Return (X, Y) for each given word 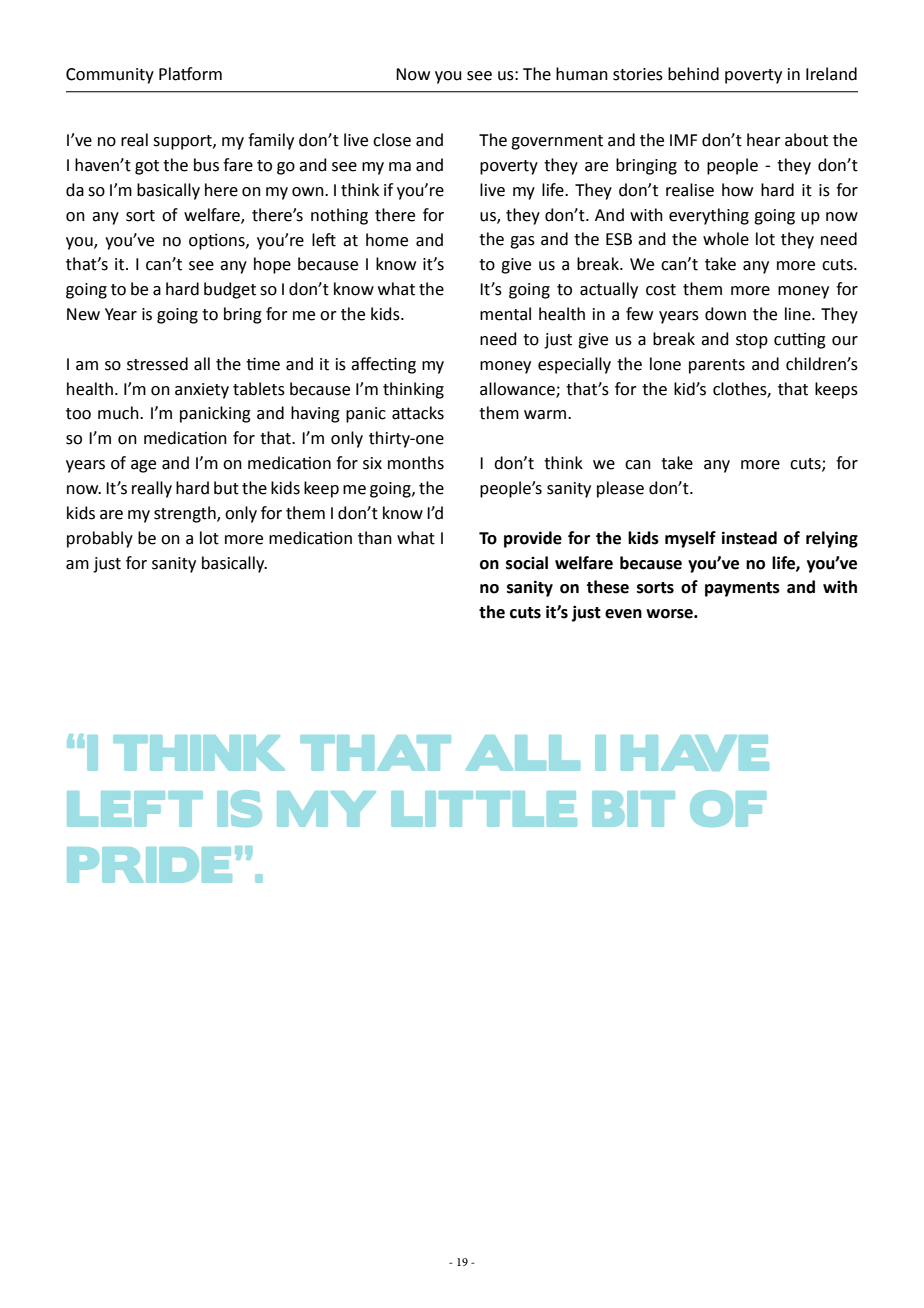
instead (749, 538)
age (143, 466)
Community (110, 76)
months (416, 463)
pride (149, 865)
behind (693, 74)
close (392, 140)
